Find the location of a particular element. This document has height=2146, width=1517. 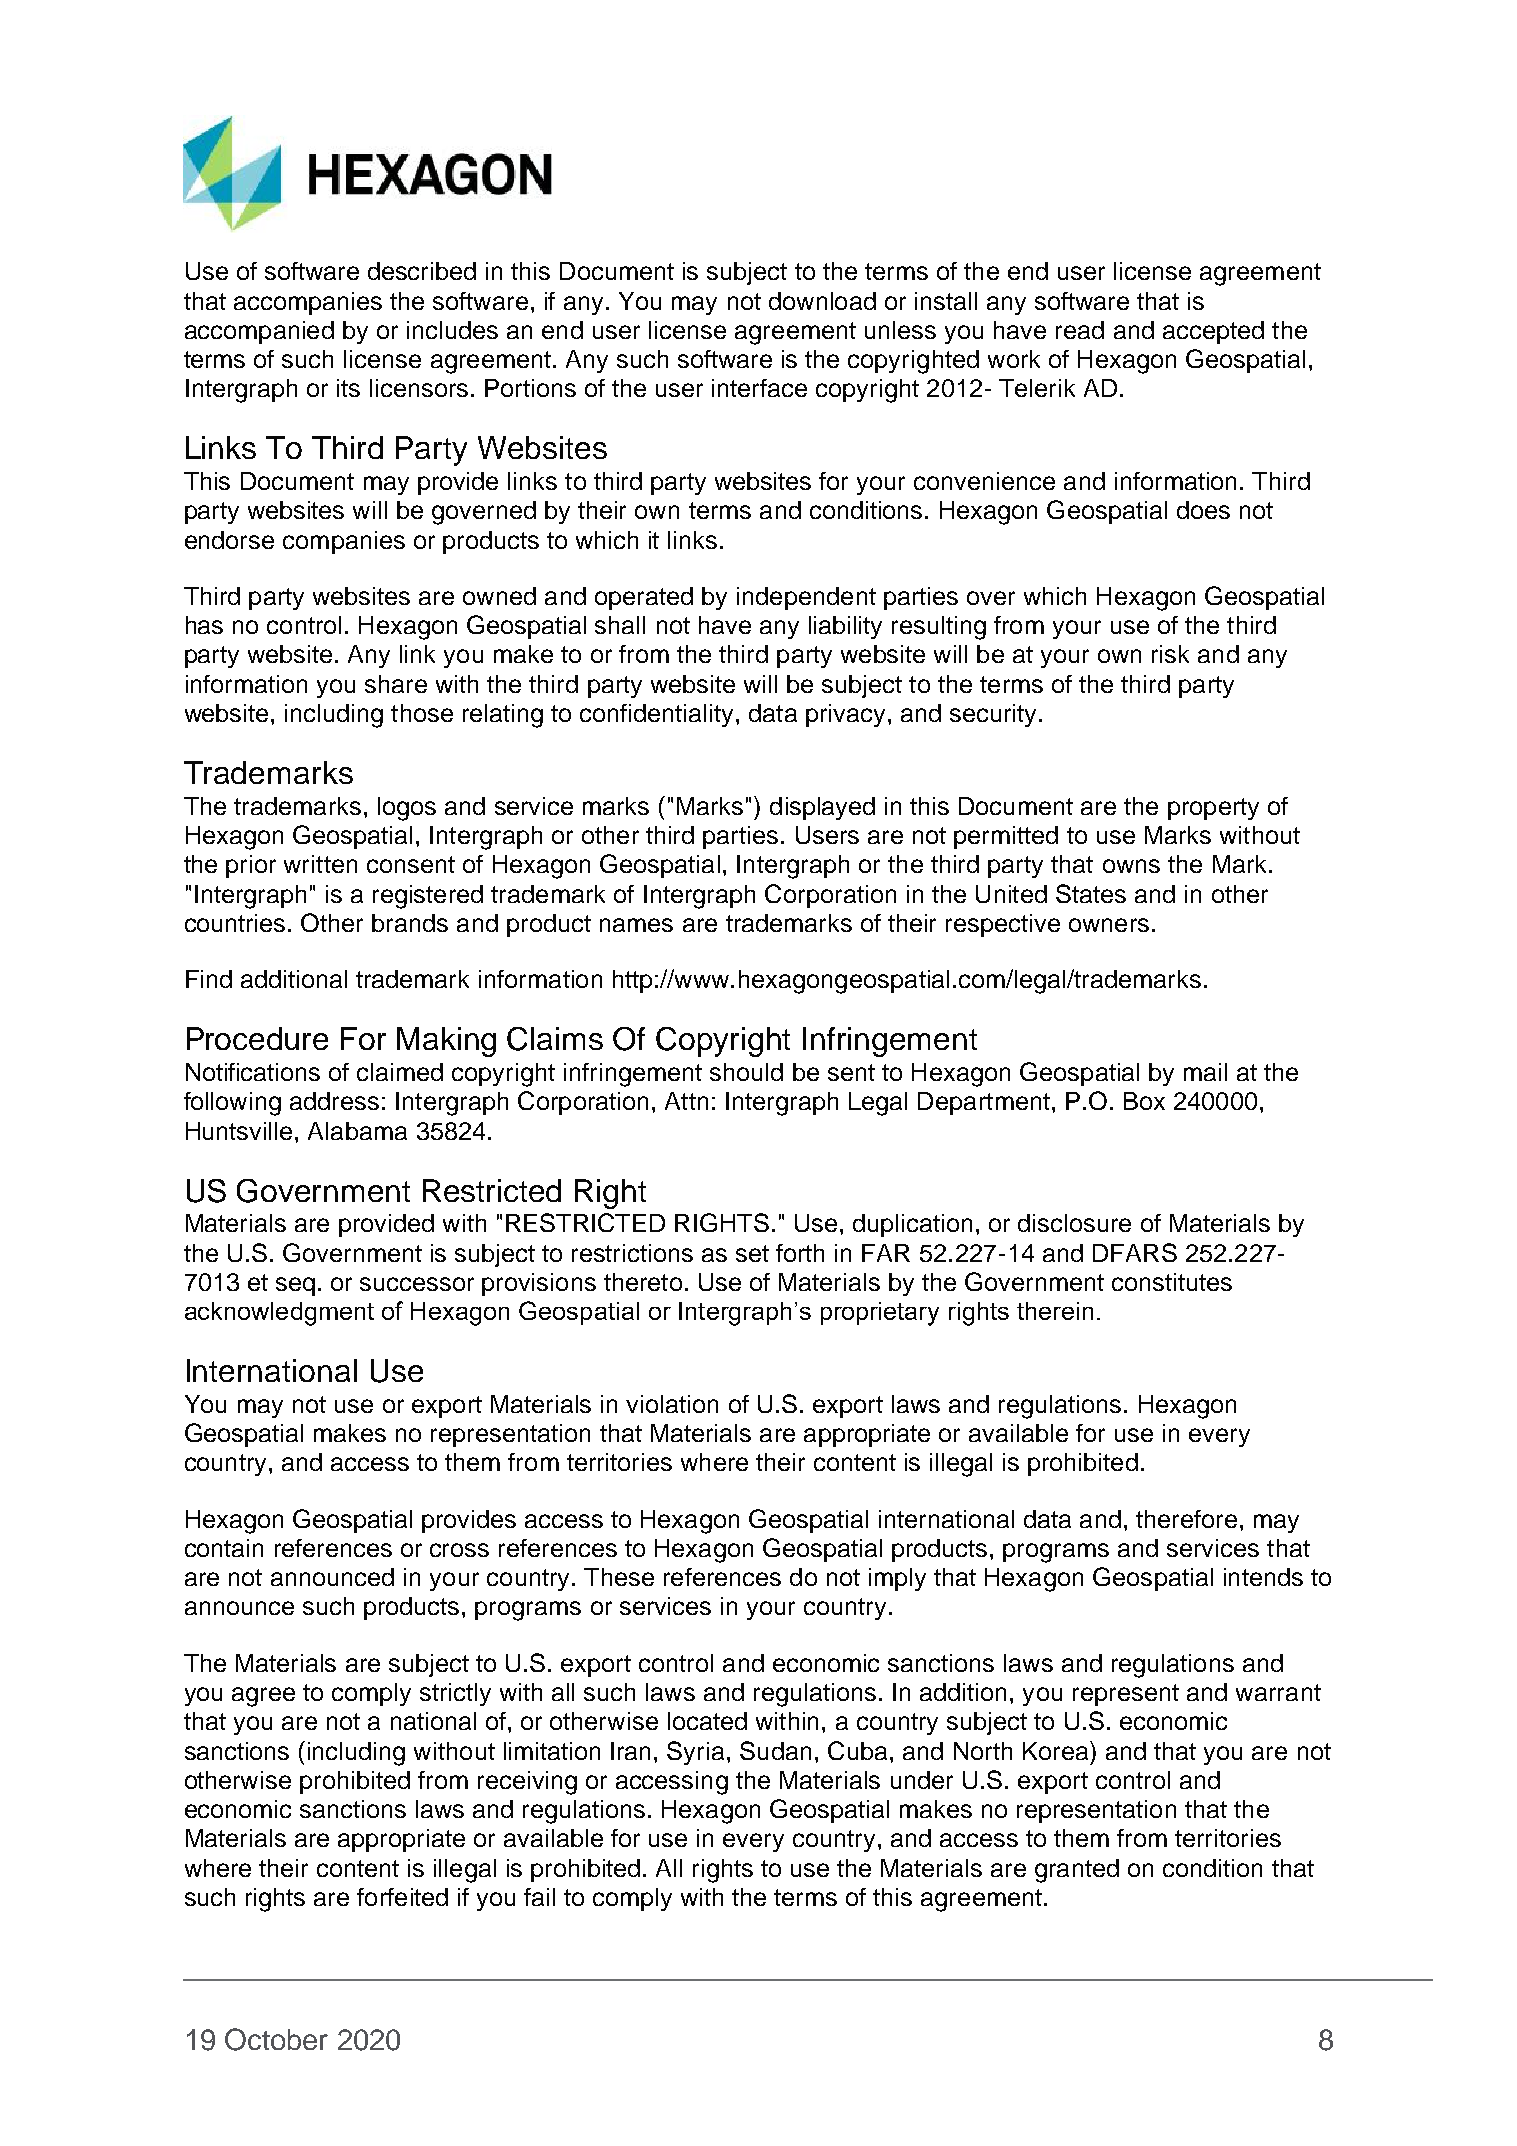

acknowledgment is located at coordinates (279, 1314).
